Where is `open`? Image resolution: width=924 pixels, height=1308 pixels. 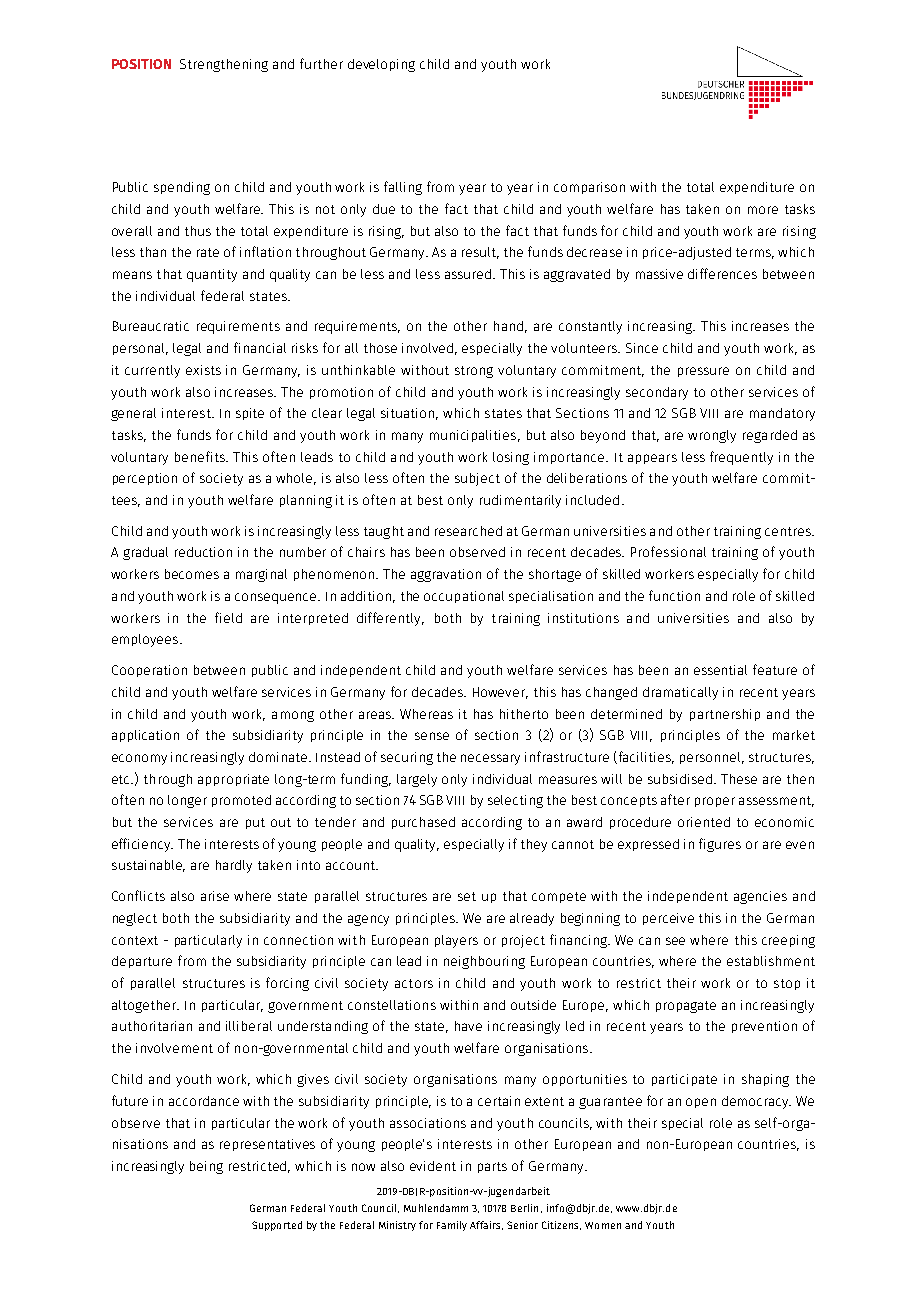 open is located at coordinates (701, 1103).
